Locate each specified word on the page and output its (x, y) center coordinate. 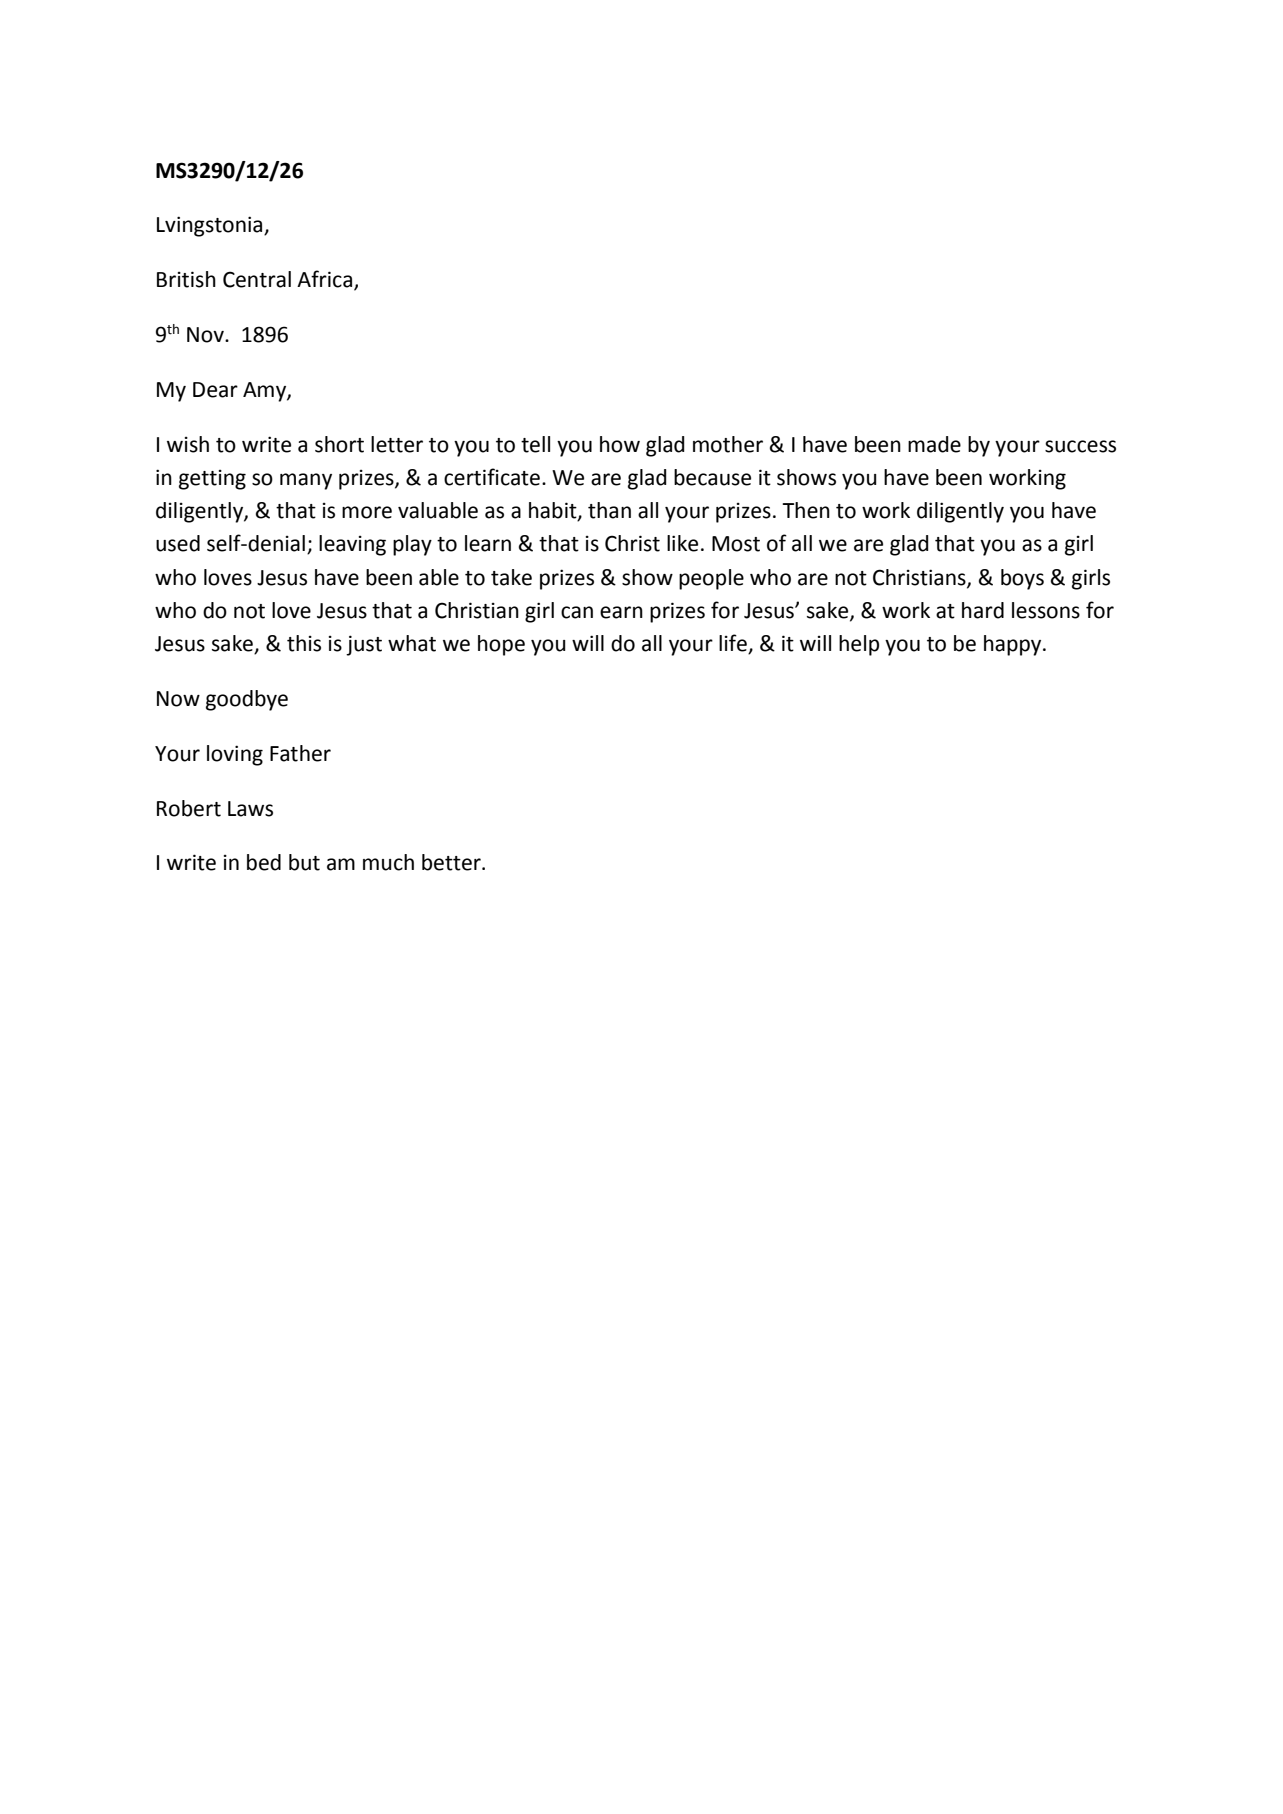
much (388, 862)
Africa (324, 279)
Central (257, 279)
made (934, 444)
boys (1022, 579)
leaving (352, 545)
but (304, 862)
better (452, 862)
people (711, 579)
